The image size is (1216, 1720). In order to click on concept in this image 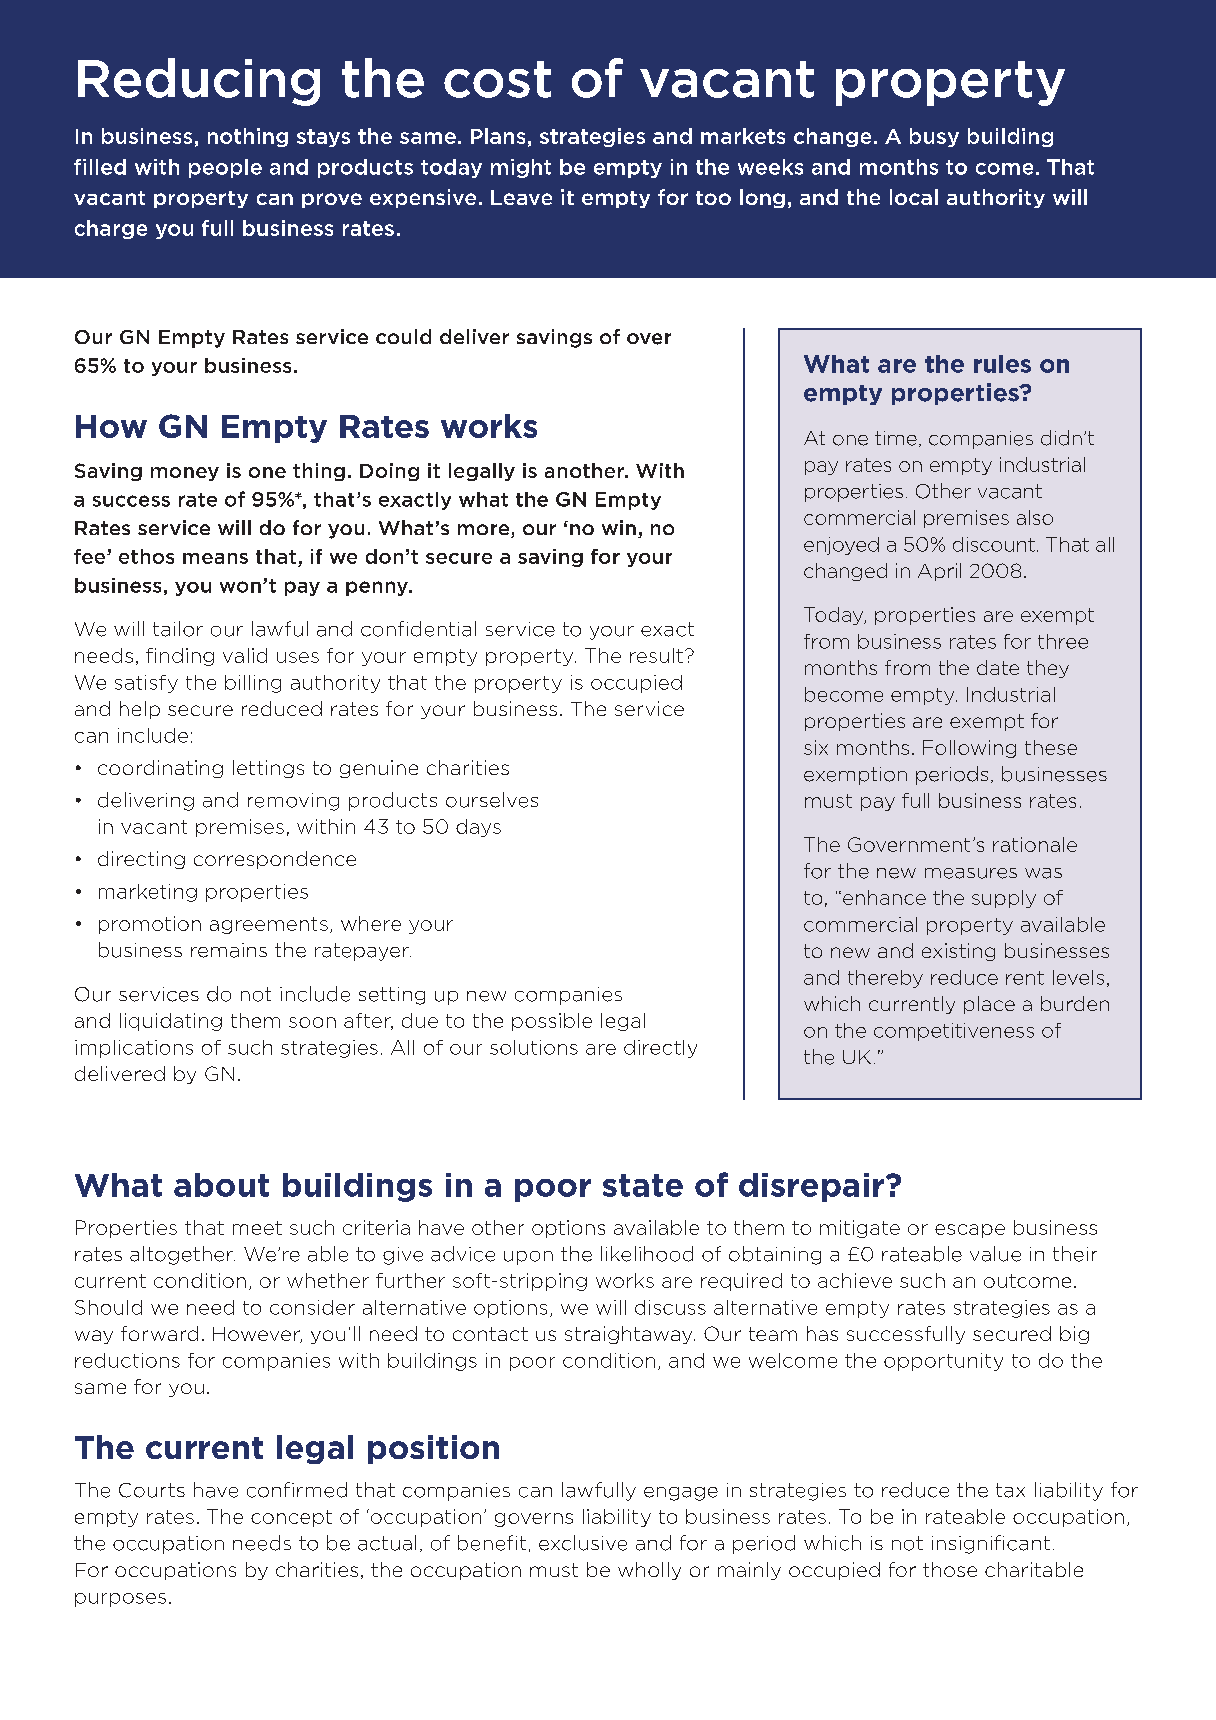, I will do `click(291, 1518)`.
